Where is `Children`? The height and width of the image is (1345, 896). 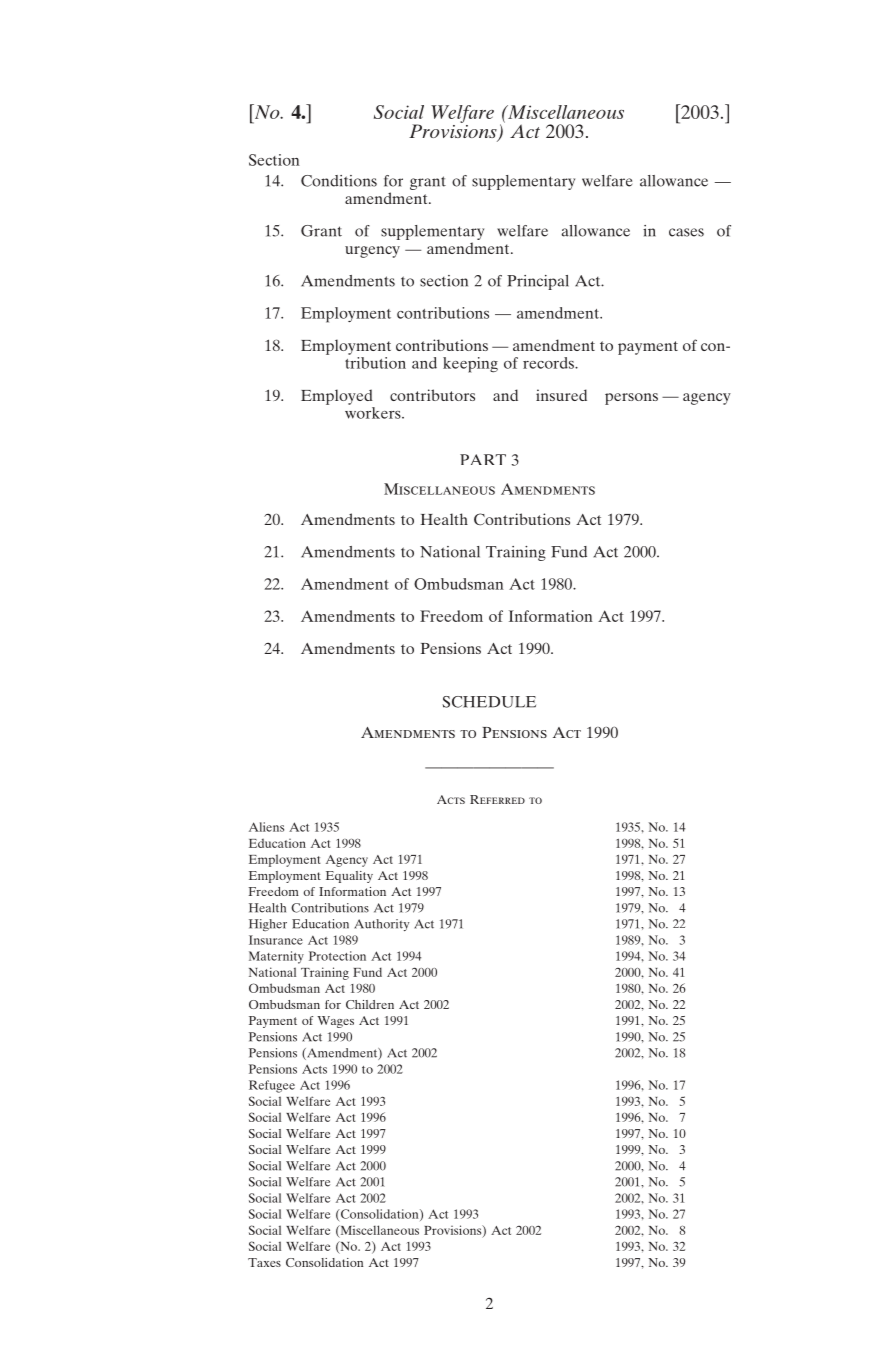
Children is located at coordinates (370, 1004).
